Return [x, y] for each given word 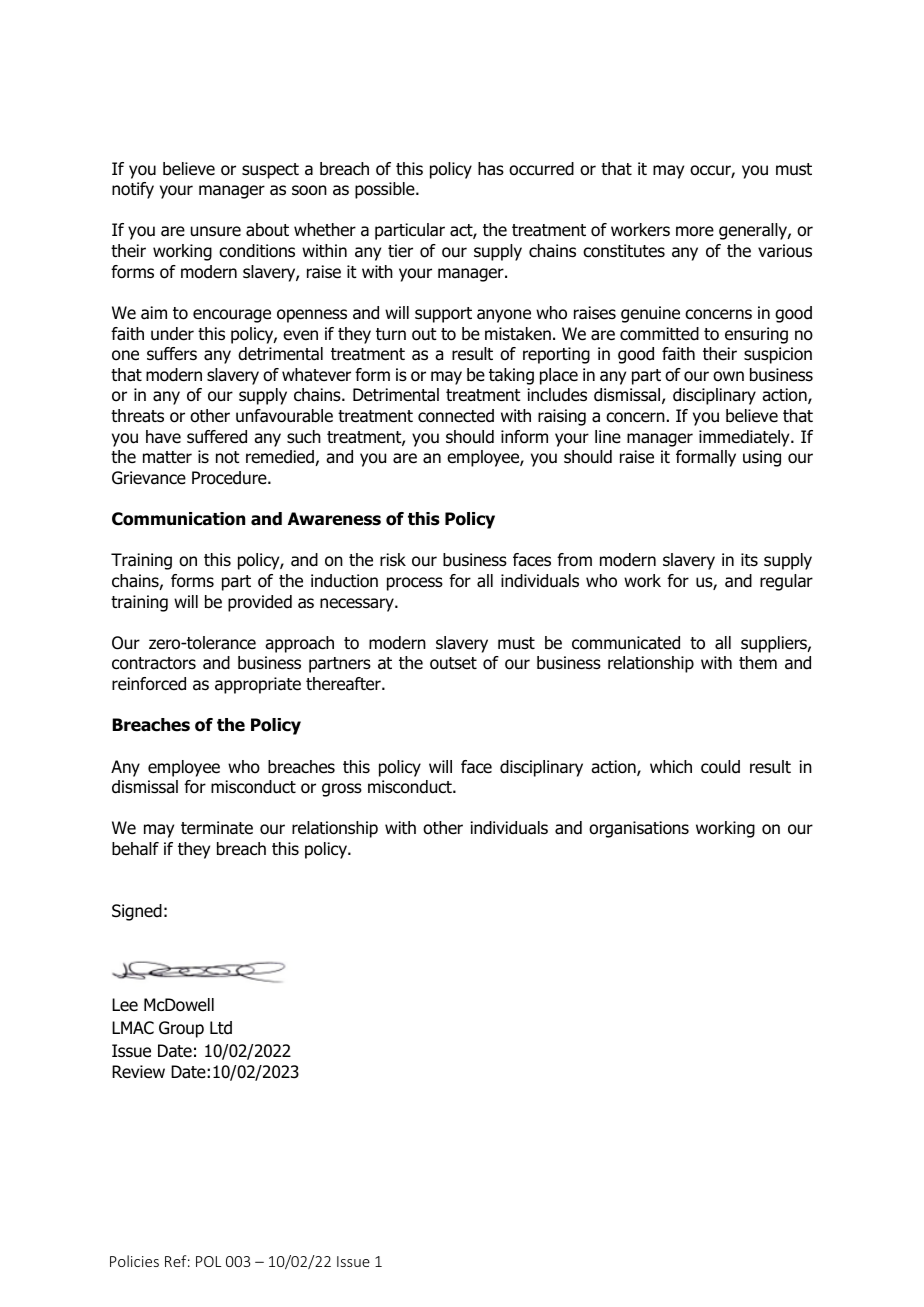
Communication [178, 519]
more [695, 231]
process [415, 584]
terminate [217, 828]
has [491, 169]
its [749, 559]
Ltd [221, 1028]
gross [342, 790]
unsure [216, 231]
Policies [134, 1261]
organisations [639, 829]
